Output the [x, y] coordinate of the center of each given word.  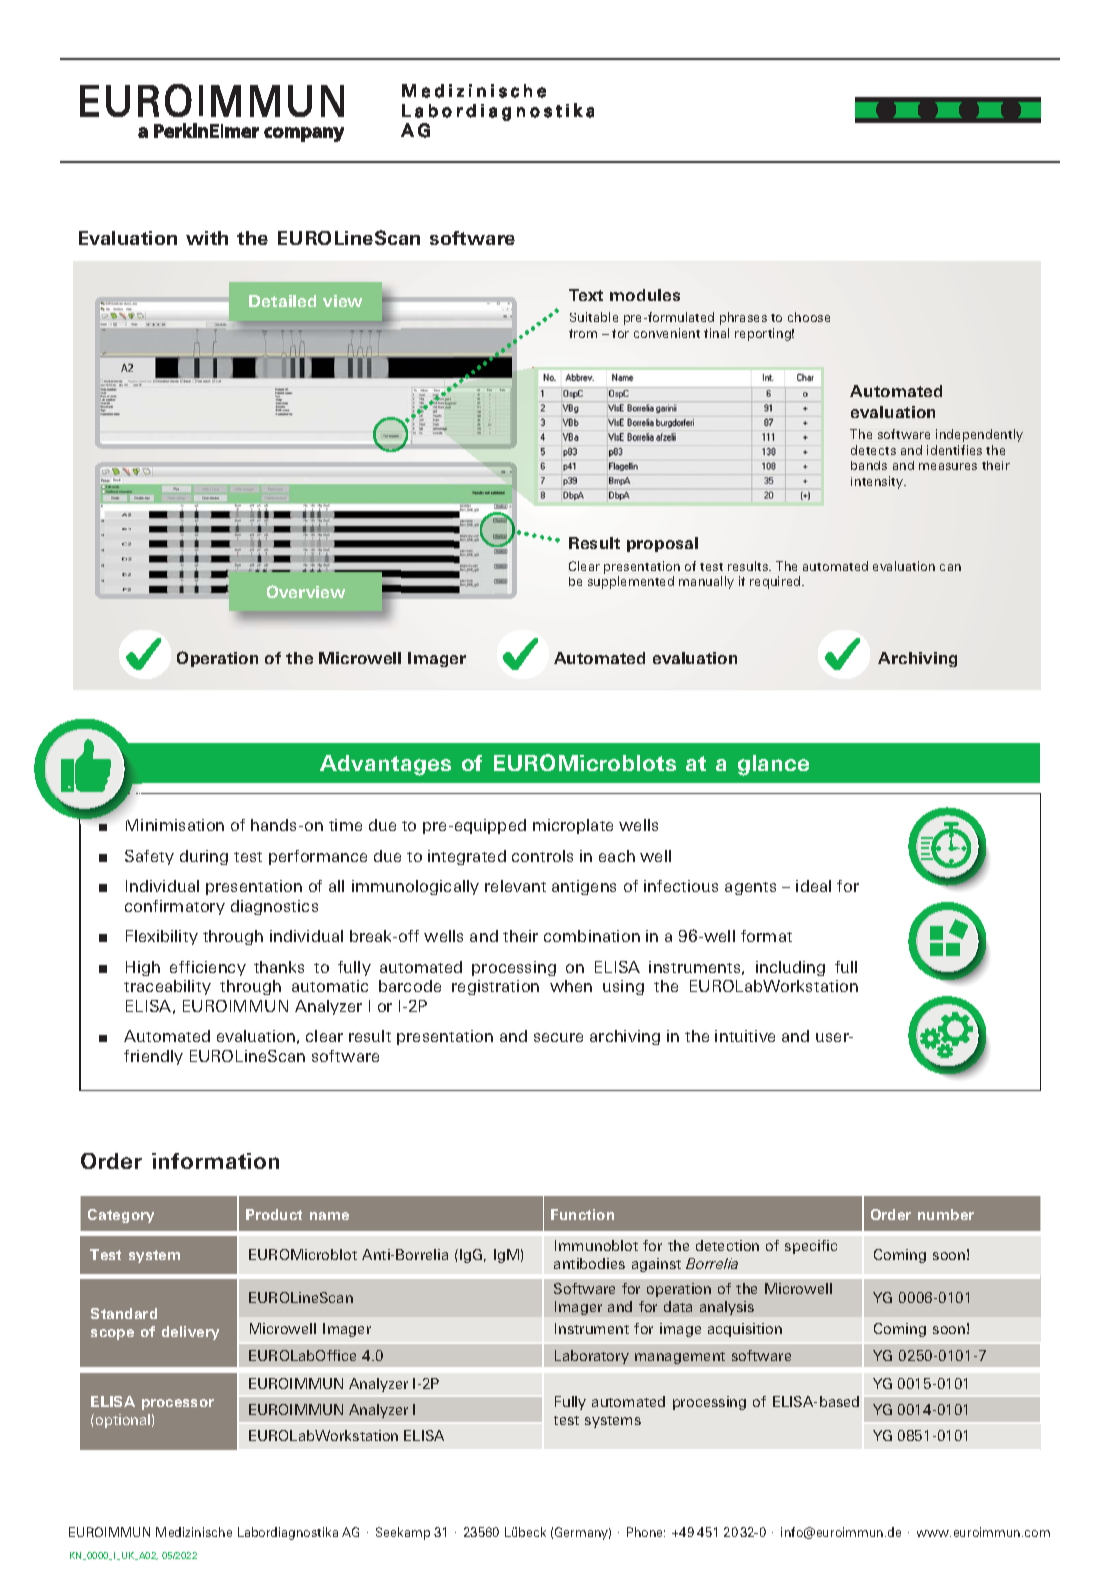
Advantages [385, 765]
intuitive [745, 1036]
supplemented [631, 582]
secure [558, 1037]
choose [809, 317]
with [207, 238]
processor [178, 1404]
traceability [167, 987]
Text [586, 295]
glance [773, 765]
